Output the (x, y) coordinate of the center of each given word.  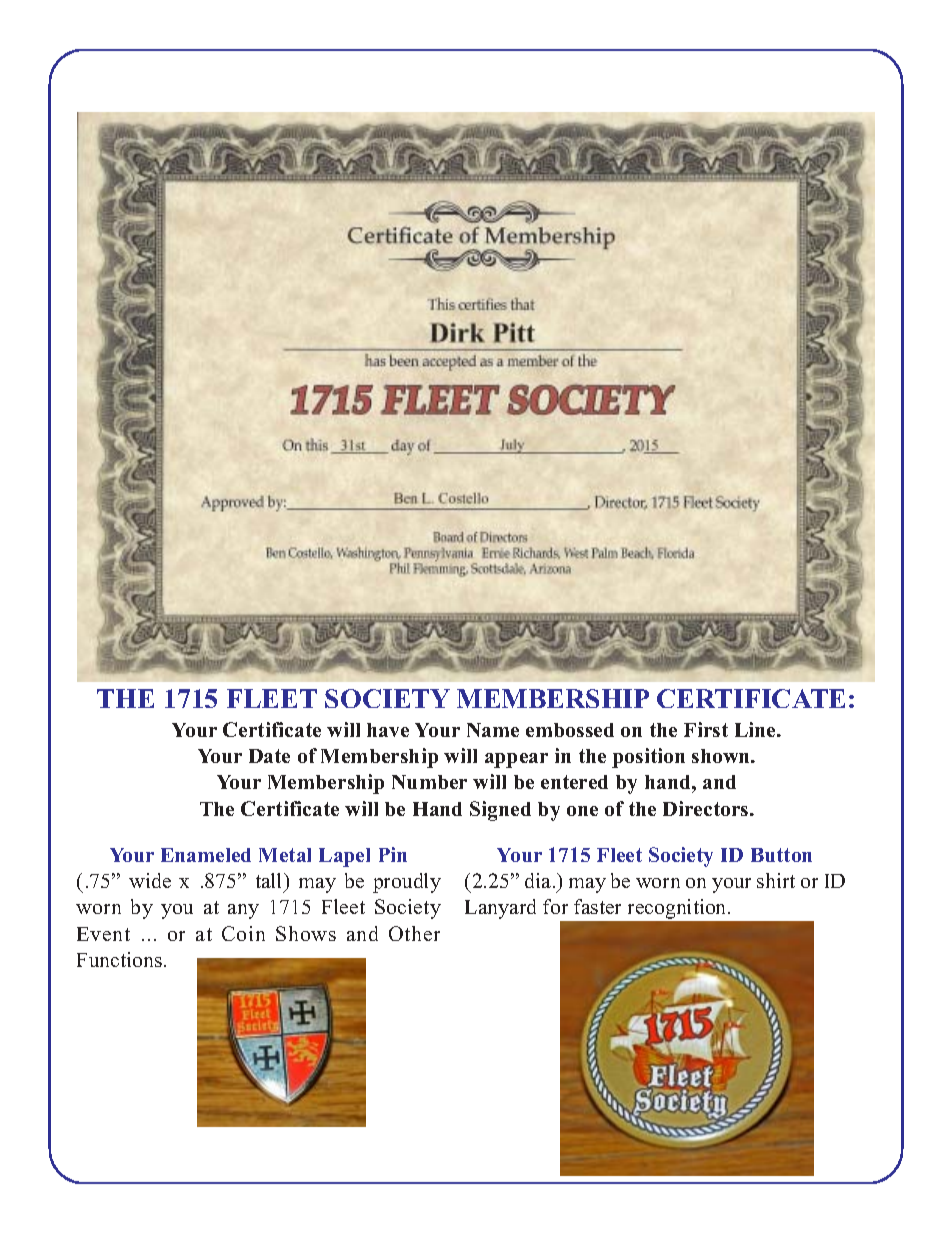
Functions (121, 959)
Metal (285, 855)
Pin (393, 854)
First (706, 729)
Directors (707, 808)
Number (429, 782)
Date (269, 756)
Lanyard (500, 909)
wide (150, 880)
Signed (500, 811)
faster (597, 906)
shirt (776, 880)
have (388, 730)
